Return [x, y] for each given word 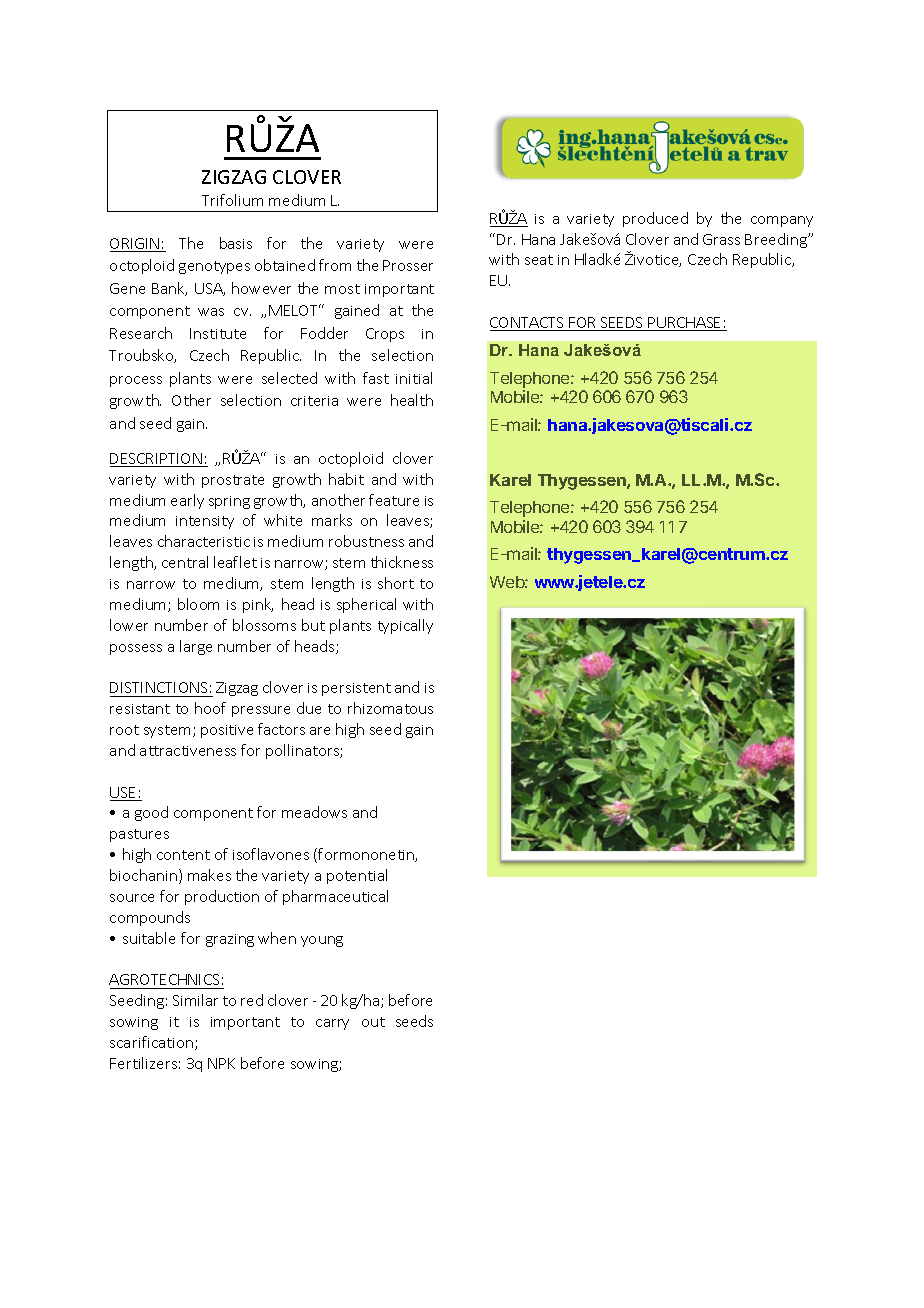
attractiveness [188, 751]
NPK [221, 1063]
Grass [721, 239]
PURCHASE [685, 324]
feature [394, 500]
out [373, 1022]
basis [236, 243]
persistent [356, 689]
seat [539, 260]
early [187, 501]
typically [405, 626]
